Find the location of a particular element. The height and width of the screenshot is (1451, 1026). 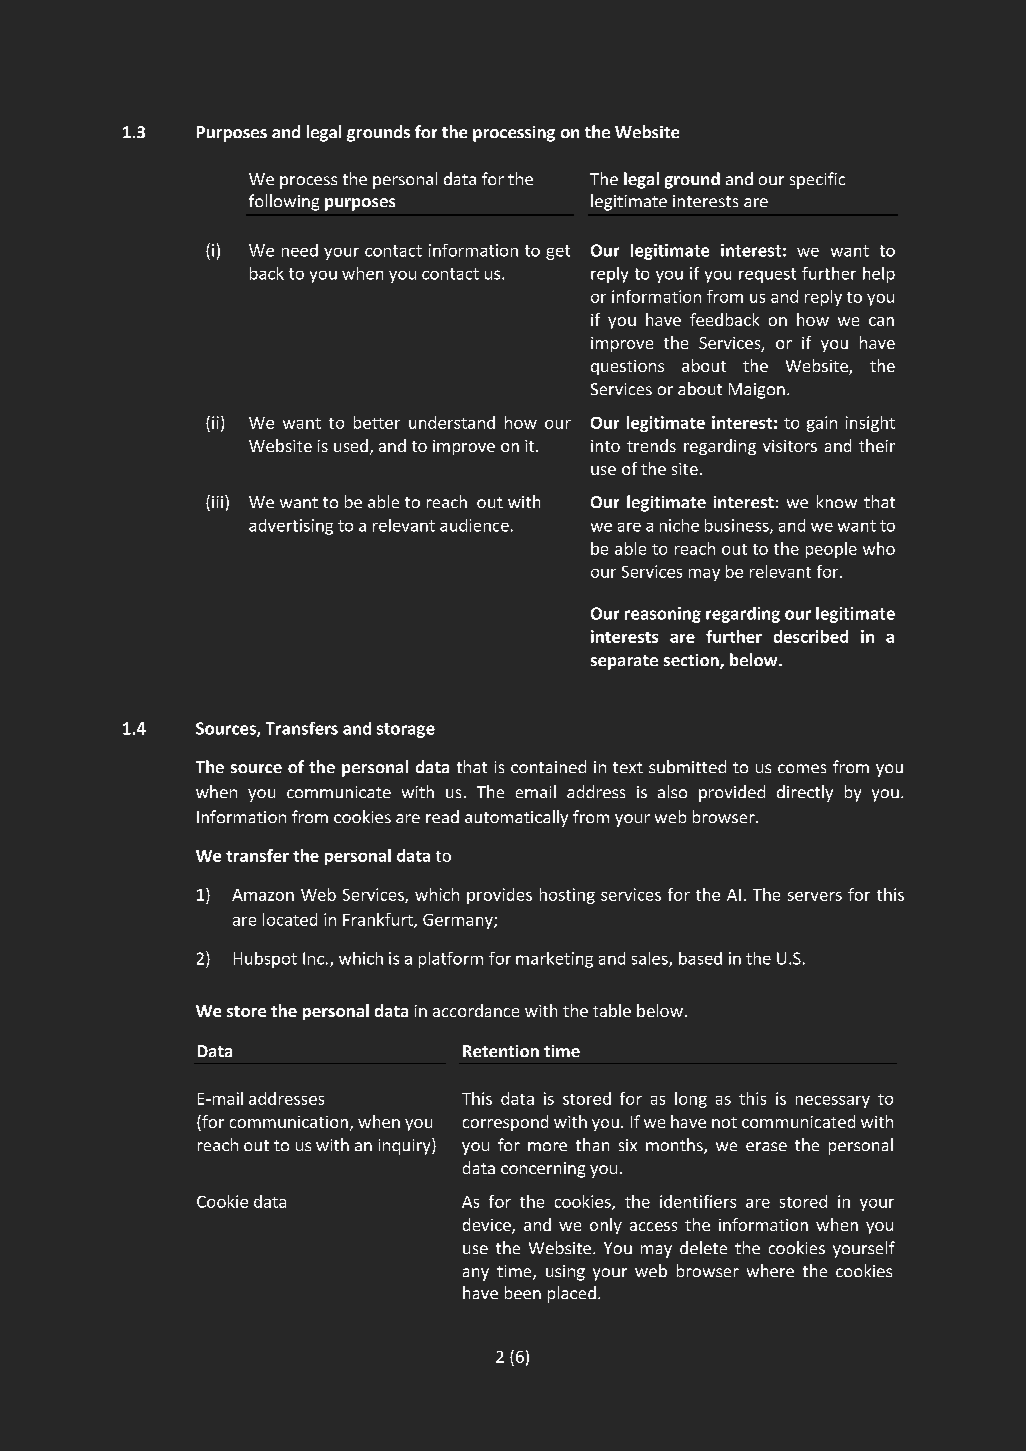

comes is located at coordinates (802, 768).
